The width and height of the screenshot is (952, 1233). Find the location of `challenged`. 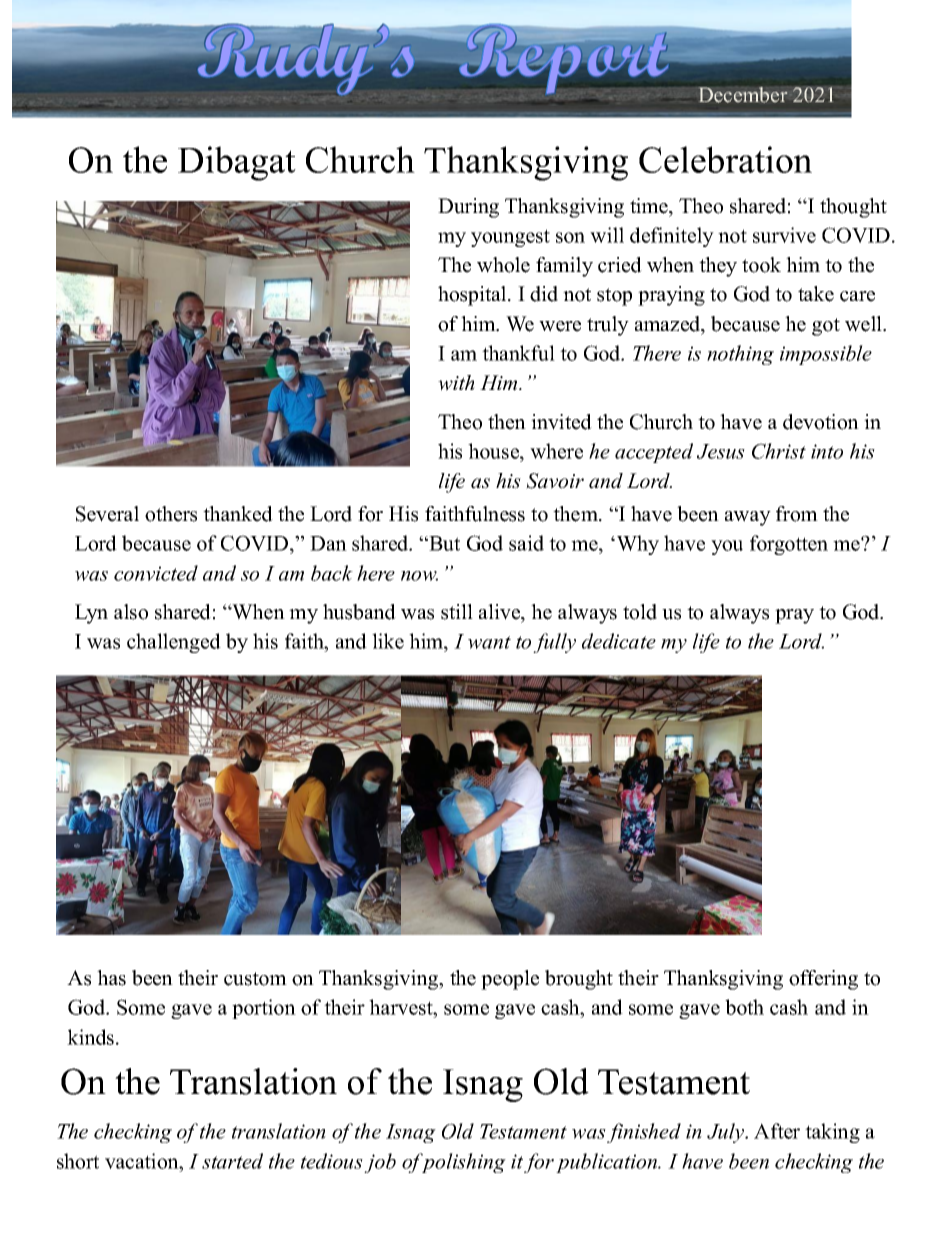

challenged is located at coordinates (174, 643).
